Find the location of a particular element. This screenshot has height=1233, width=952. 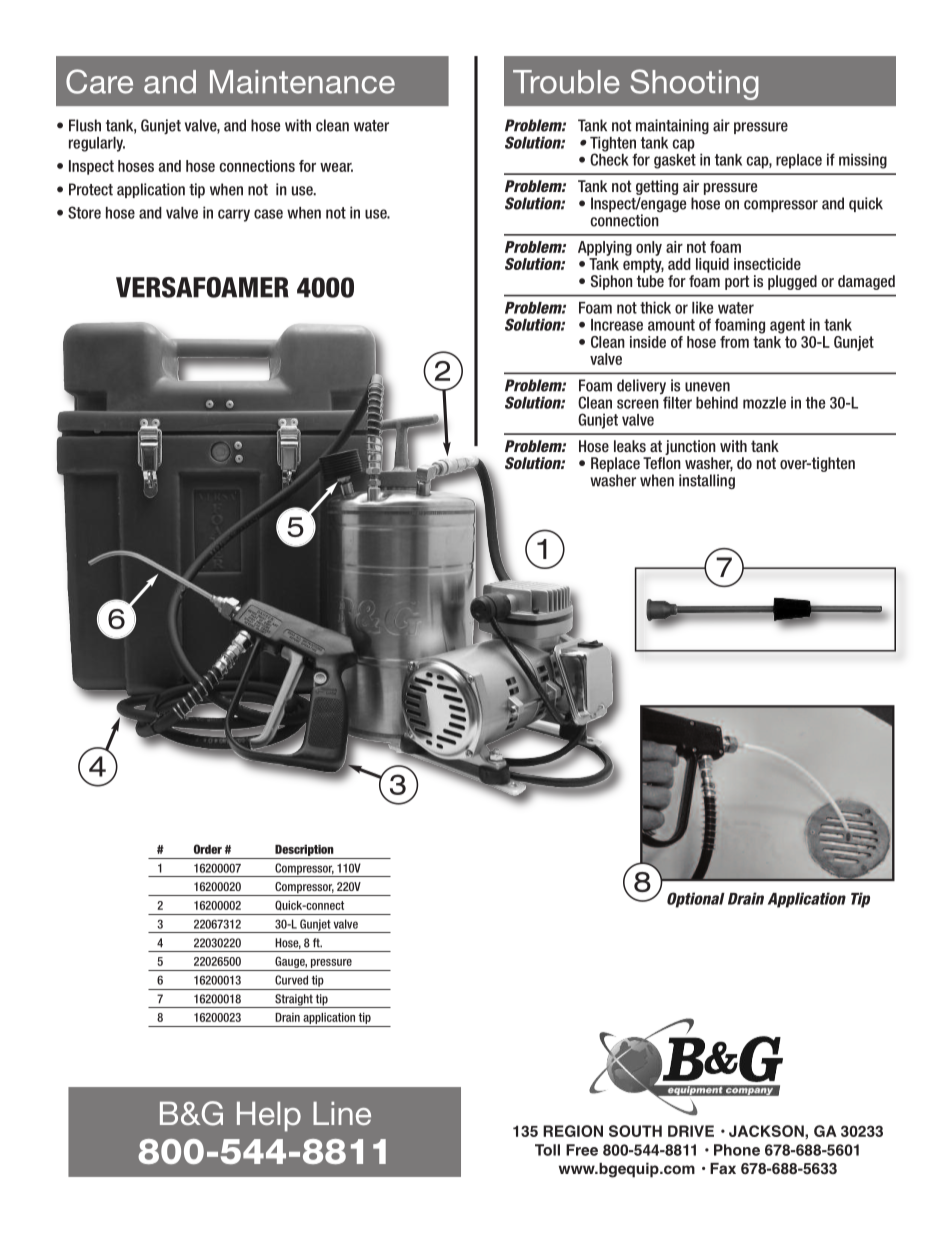

carry is located at coordinates (234, 215).
